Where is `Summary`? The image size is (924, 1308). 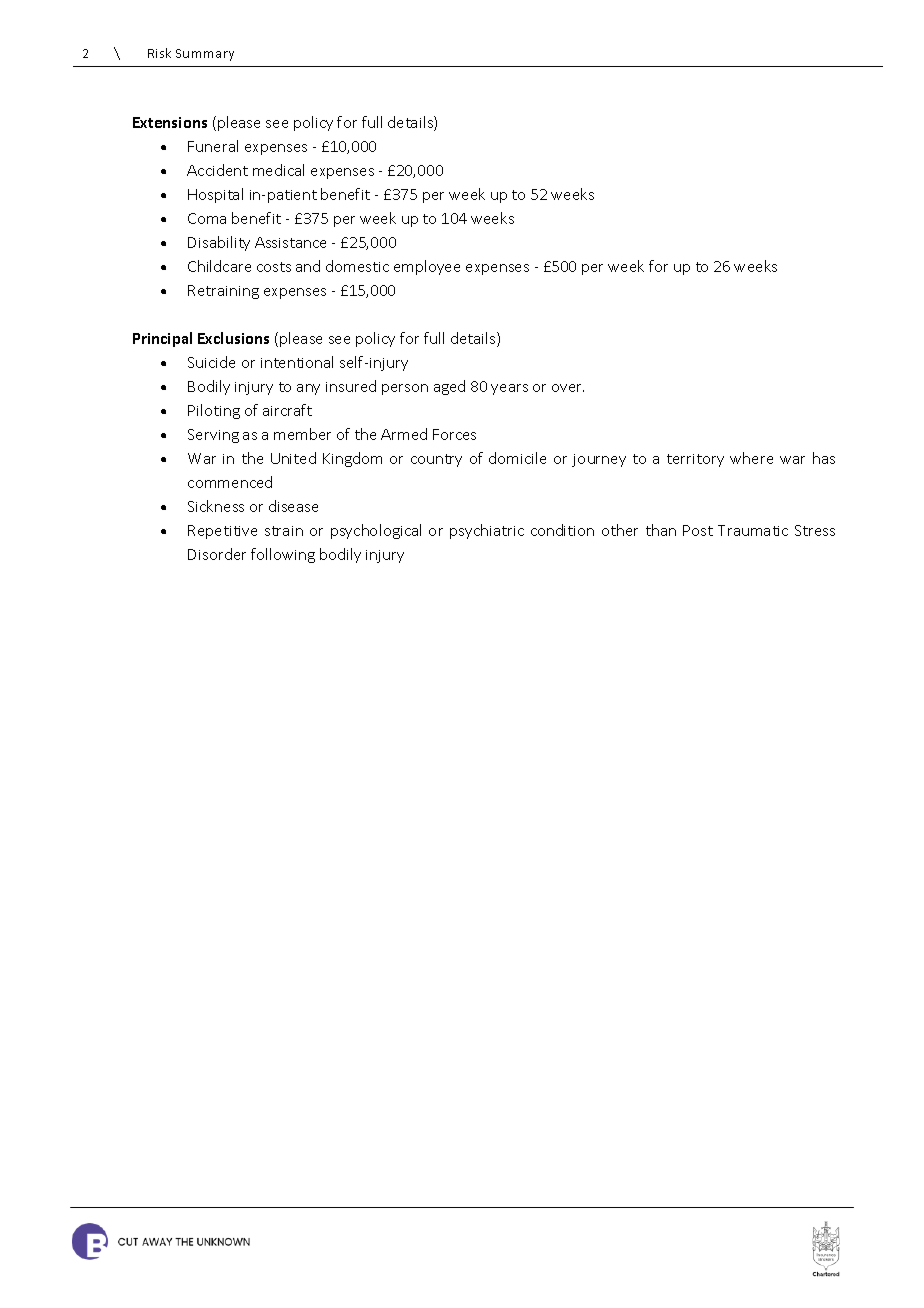 Summary is located at coordinates (205, 55).
